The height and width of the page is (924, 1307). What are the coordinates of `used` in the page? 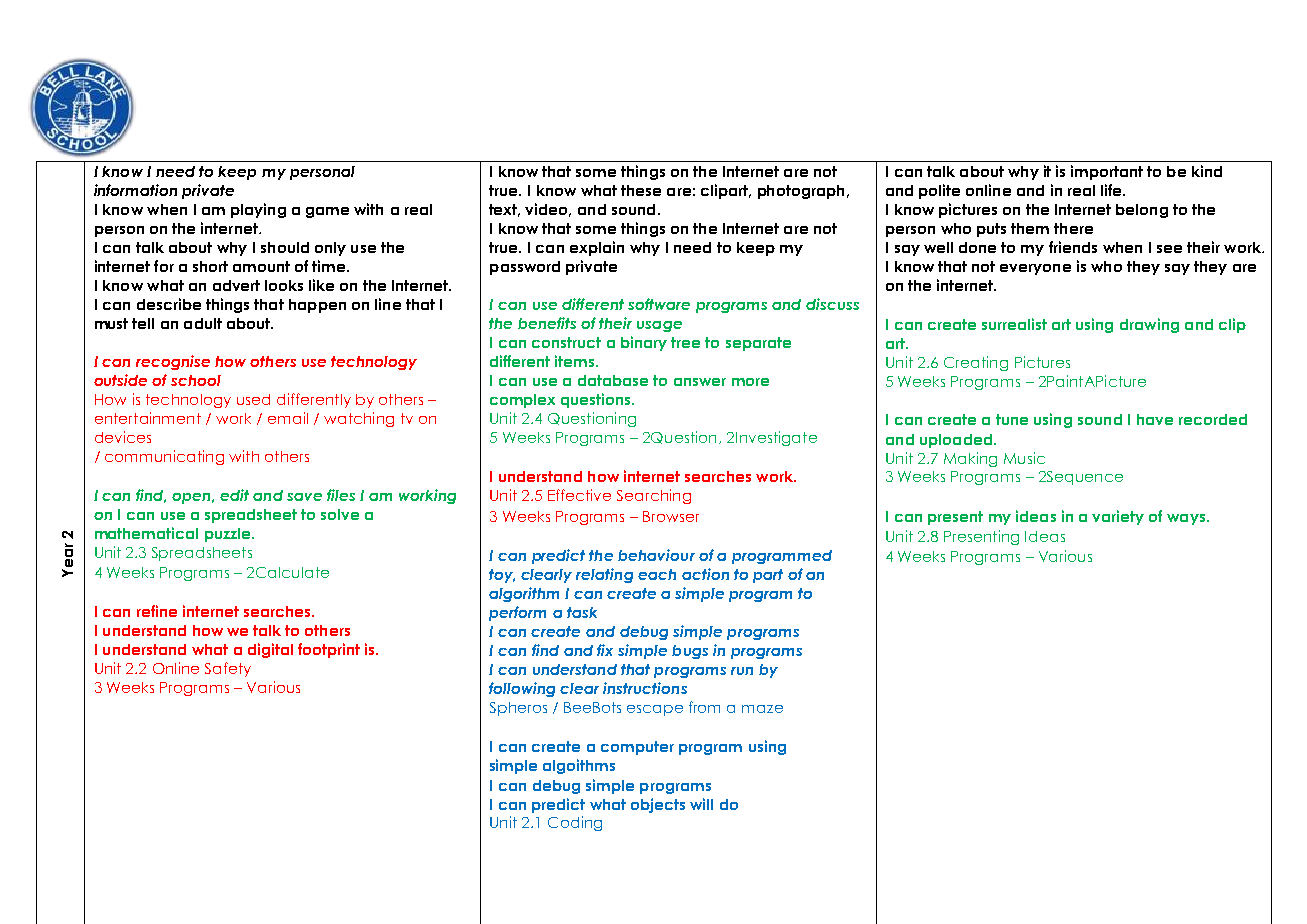 It's located at (253, 399).
